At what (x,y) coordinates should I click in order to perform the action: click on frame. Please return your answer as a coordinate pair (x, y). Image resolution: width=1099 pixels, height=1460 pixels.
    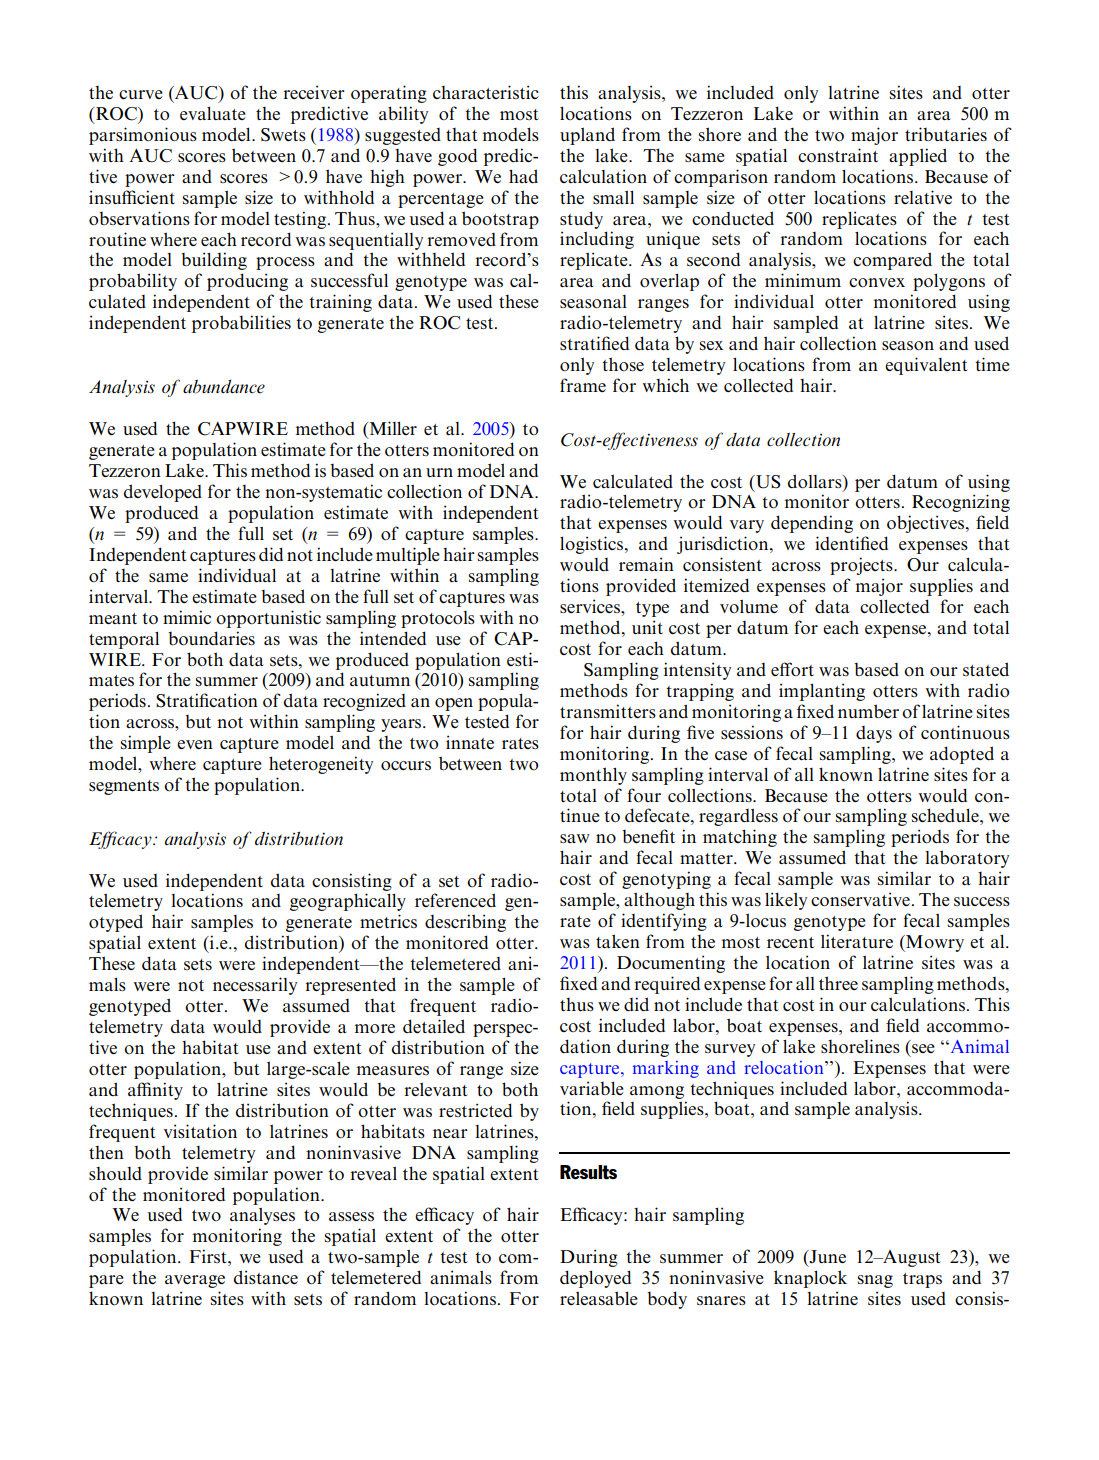
    Looking at the image, I should click on (583, 385).
